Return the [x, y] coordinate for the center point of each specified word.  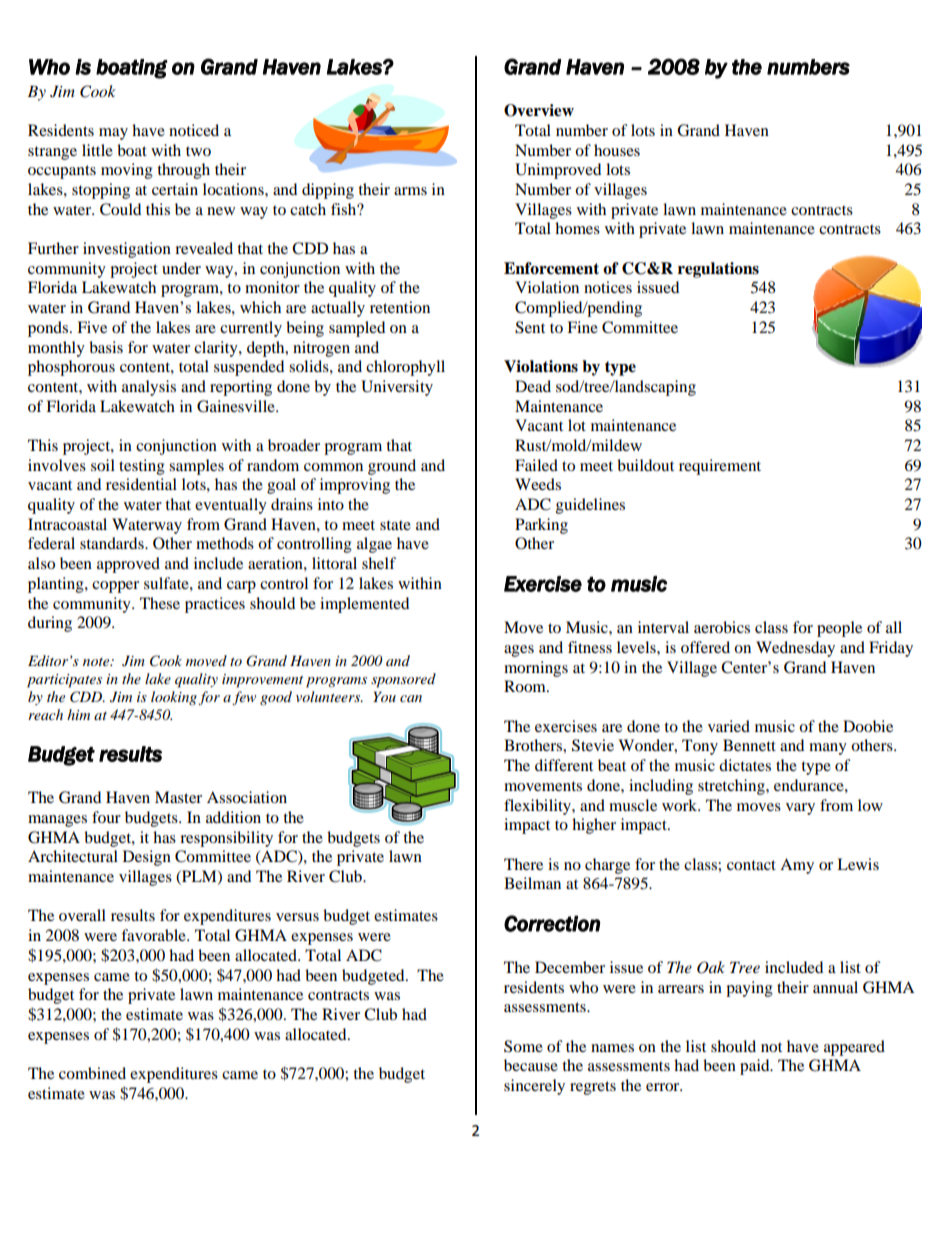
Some [523, 1046]
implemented [364, 605]
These [160, 603]
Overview [539, 110]
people [839, 629]
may [113, 134]
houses [617, 150]
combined [92, 1073]
